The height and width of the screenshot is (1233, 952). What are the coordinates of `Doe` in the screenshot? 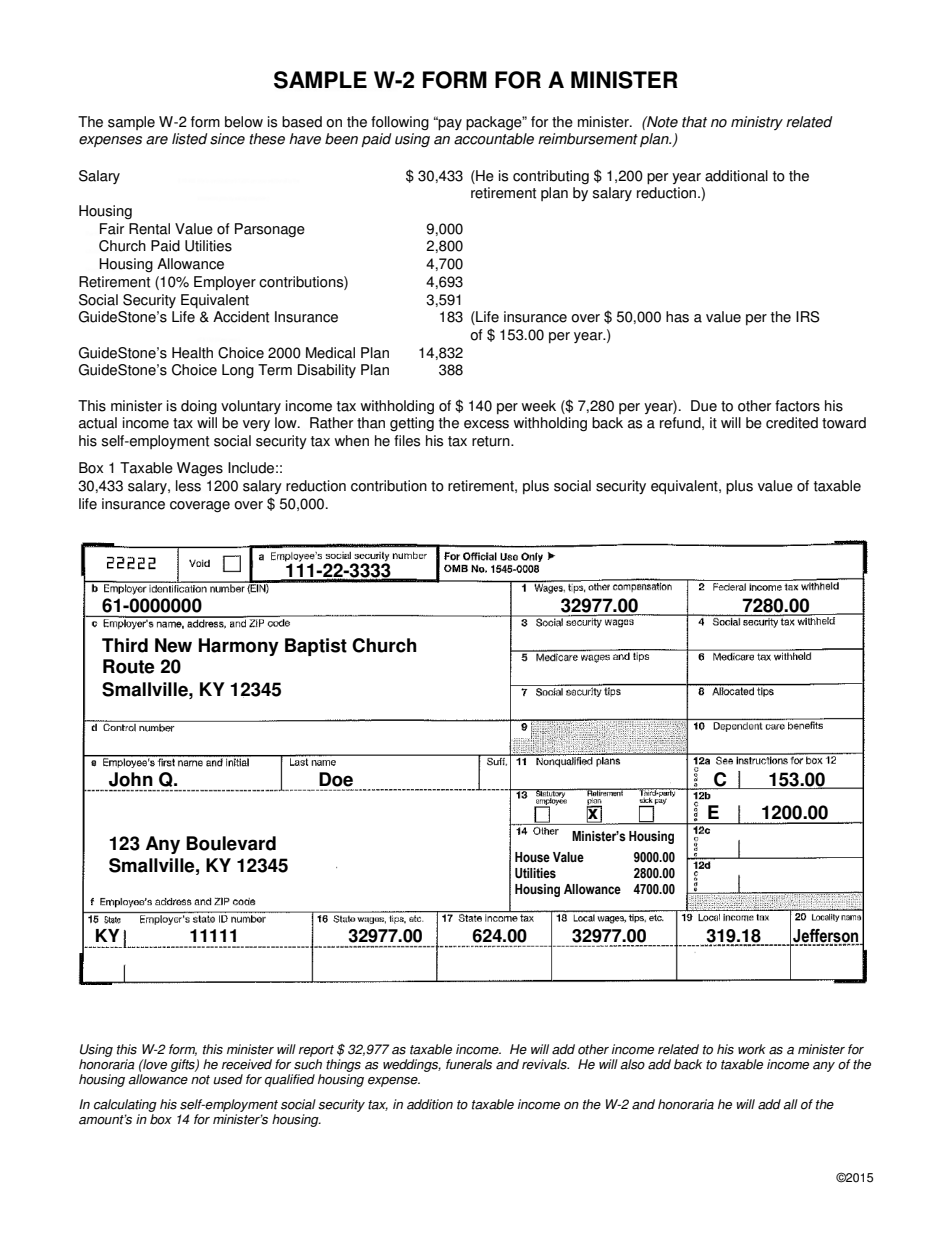 It's located at (336, 779).
